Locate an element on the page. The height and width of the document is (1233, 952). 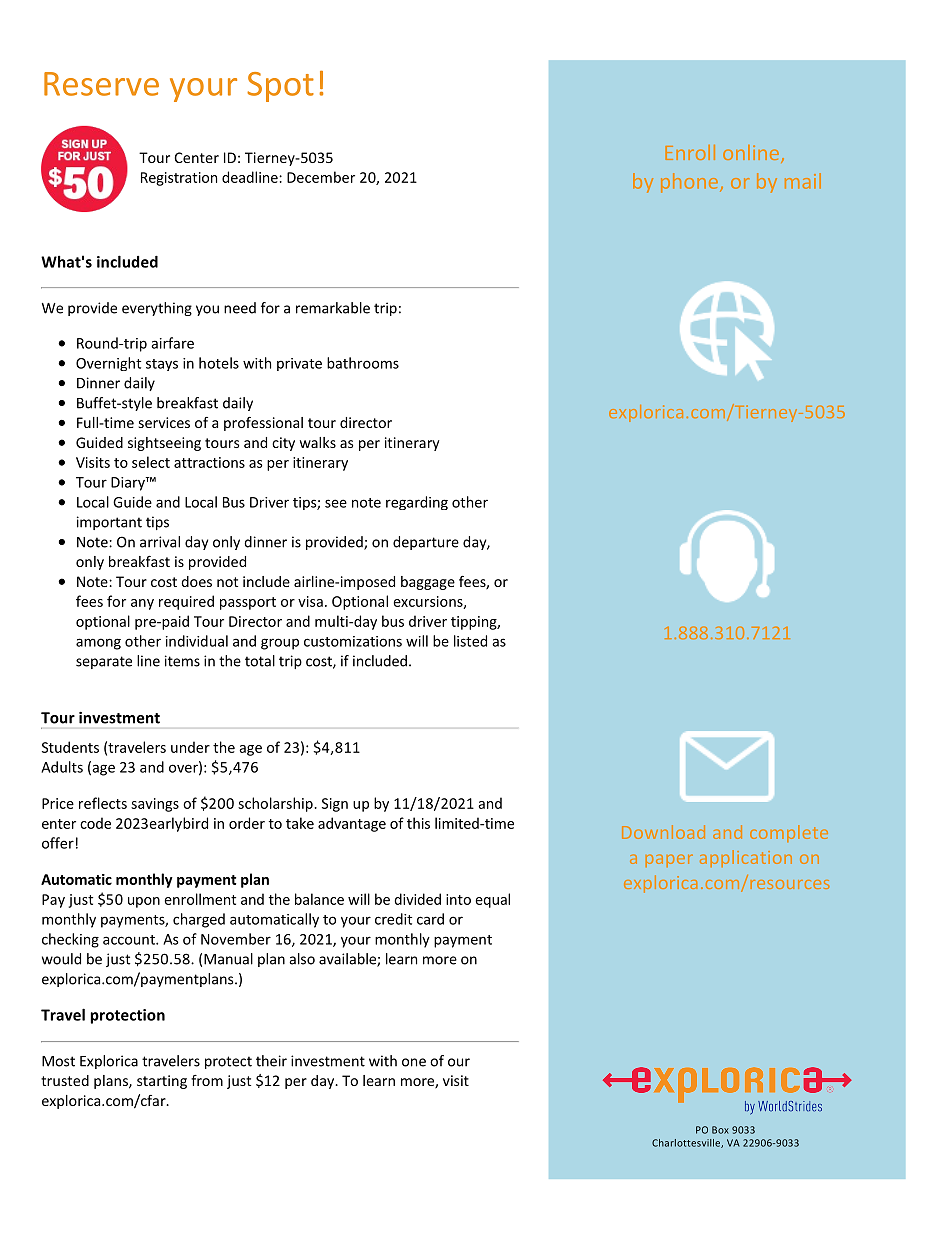
phone is located at coordinates (689, 183).
